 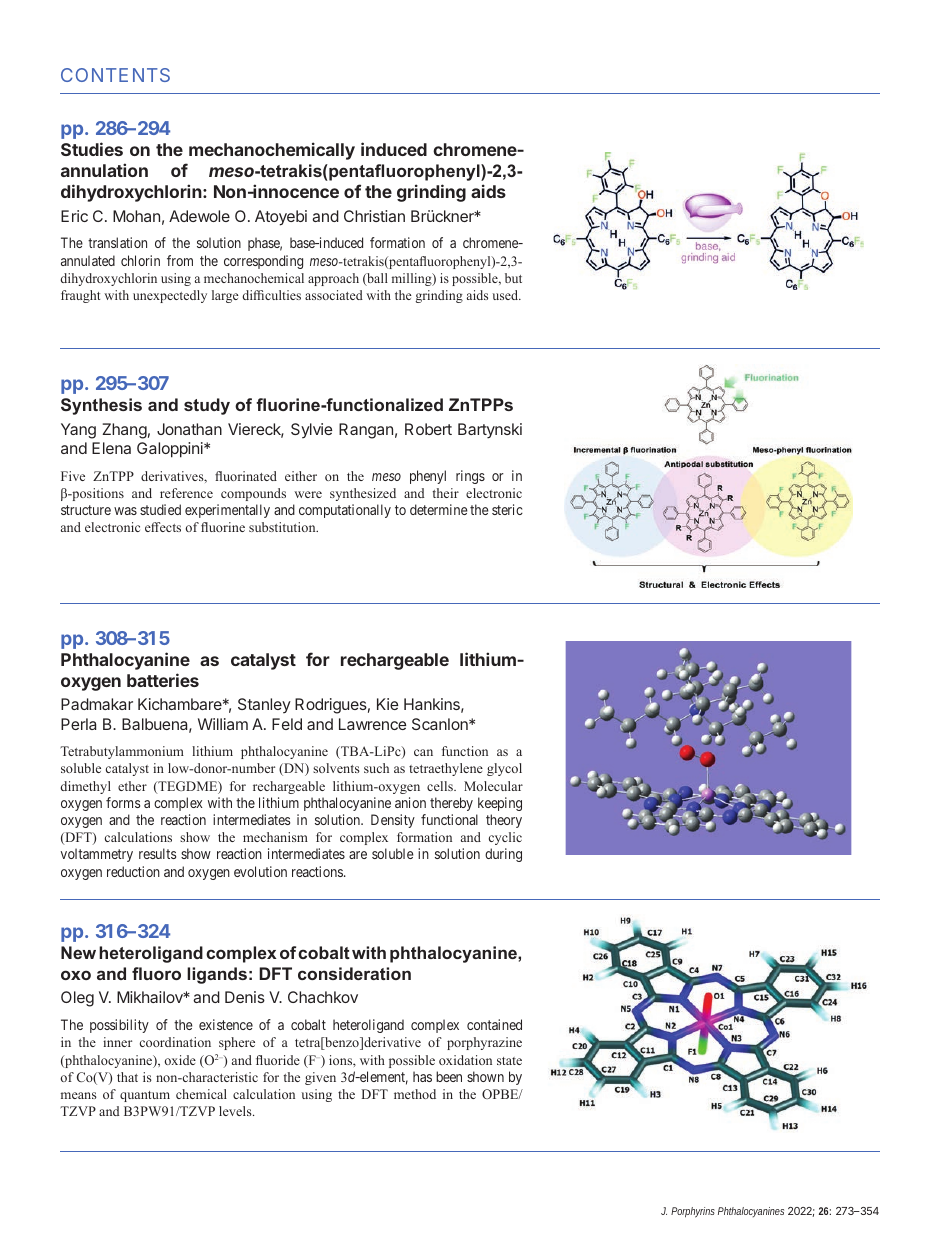 I want to click on quantum, so click(x=145, y=1096).
